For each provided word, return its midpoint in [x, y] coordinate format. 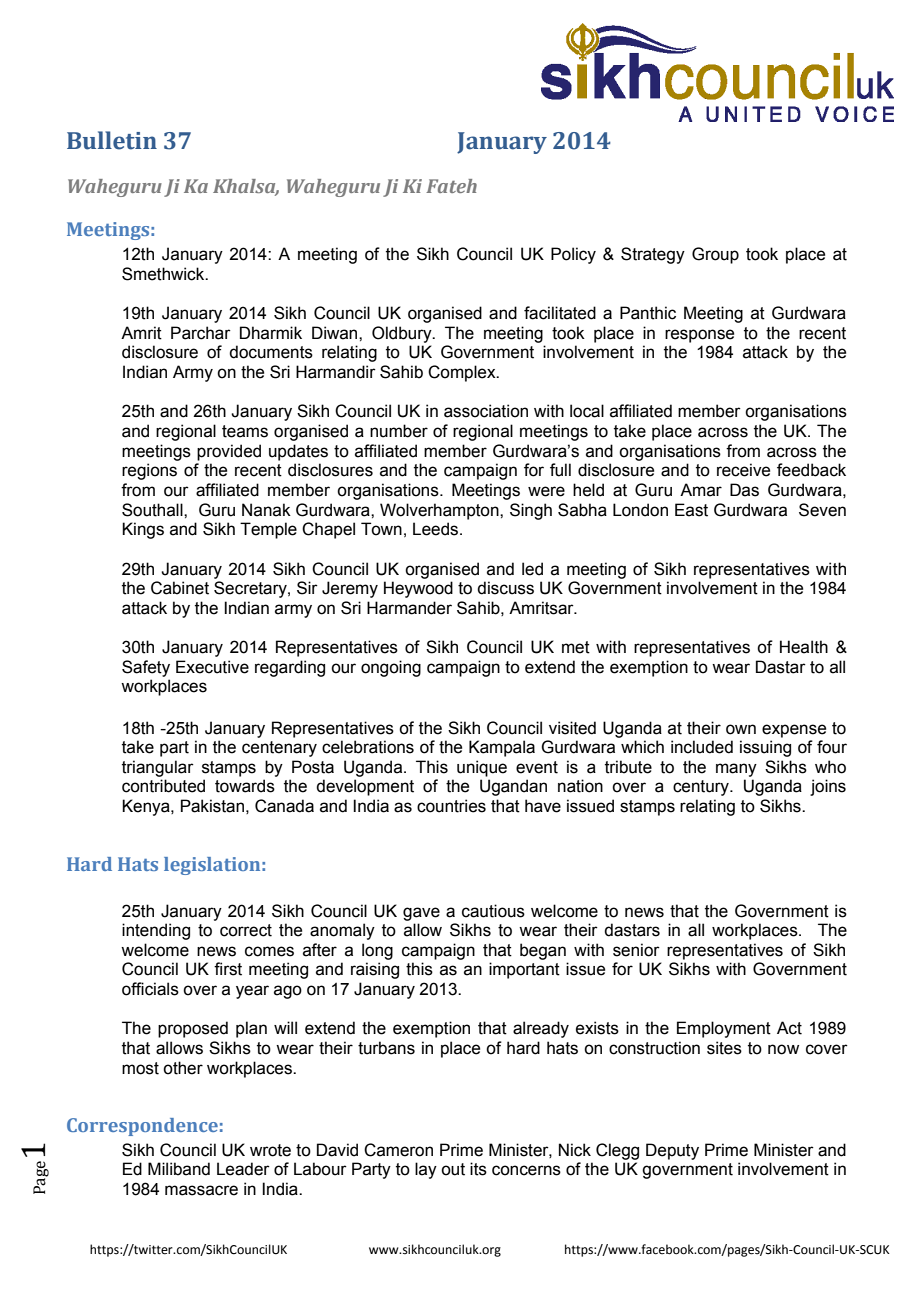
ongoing [391, 668]
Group [715, 255]
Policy [573, 255]
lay [426, 1170]
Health [804, 647]
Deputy [672, 1151]
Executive [212, 667]
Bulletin [112, 140]
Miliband [179, 1169]
